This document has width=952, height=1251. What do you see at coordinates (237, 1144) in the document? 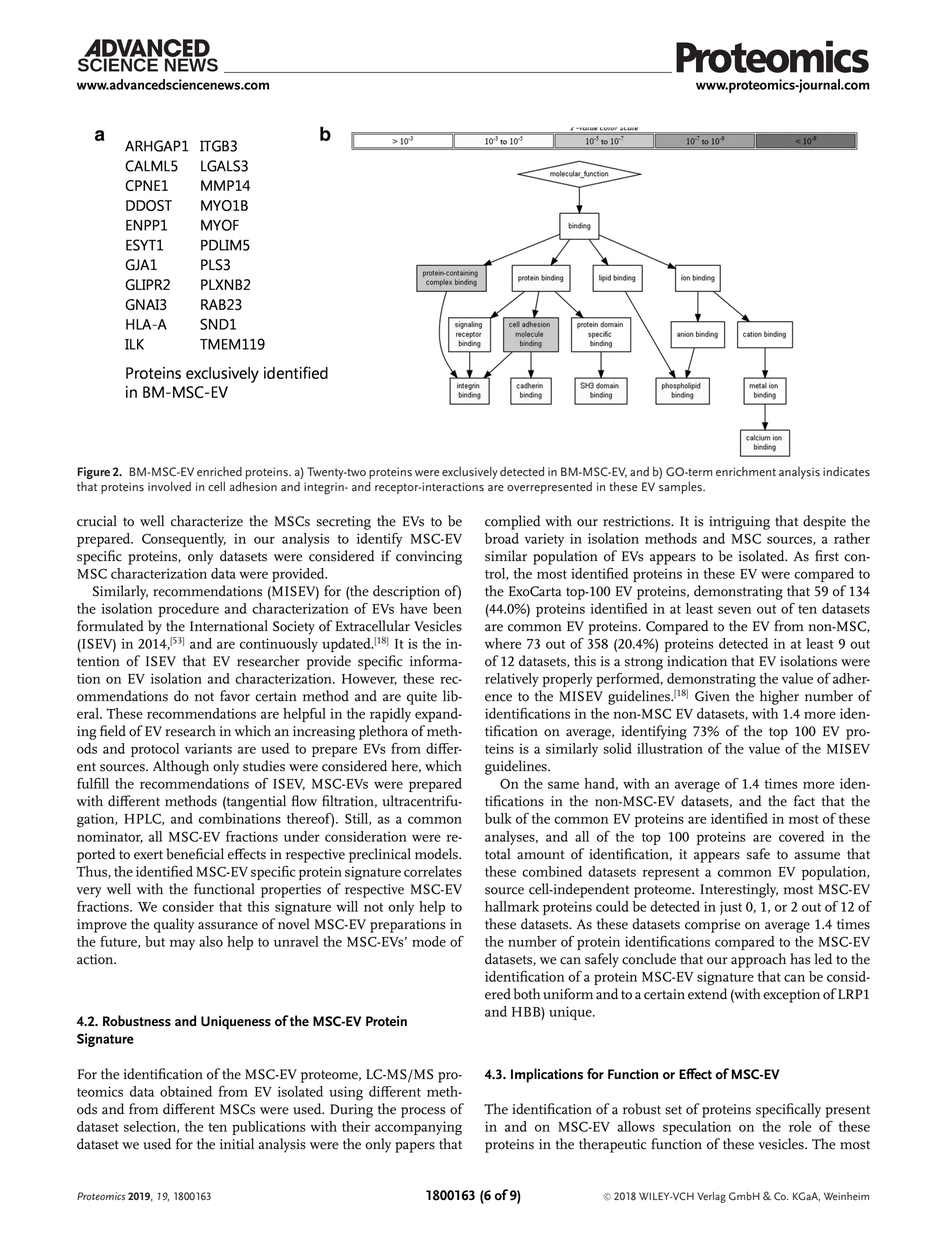
I see `initial` at bounding box center [237, 1144].
